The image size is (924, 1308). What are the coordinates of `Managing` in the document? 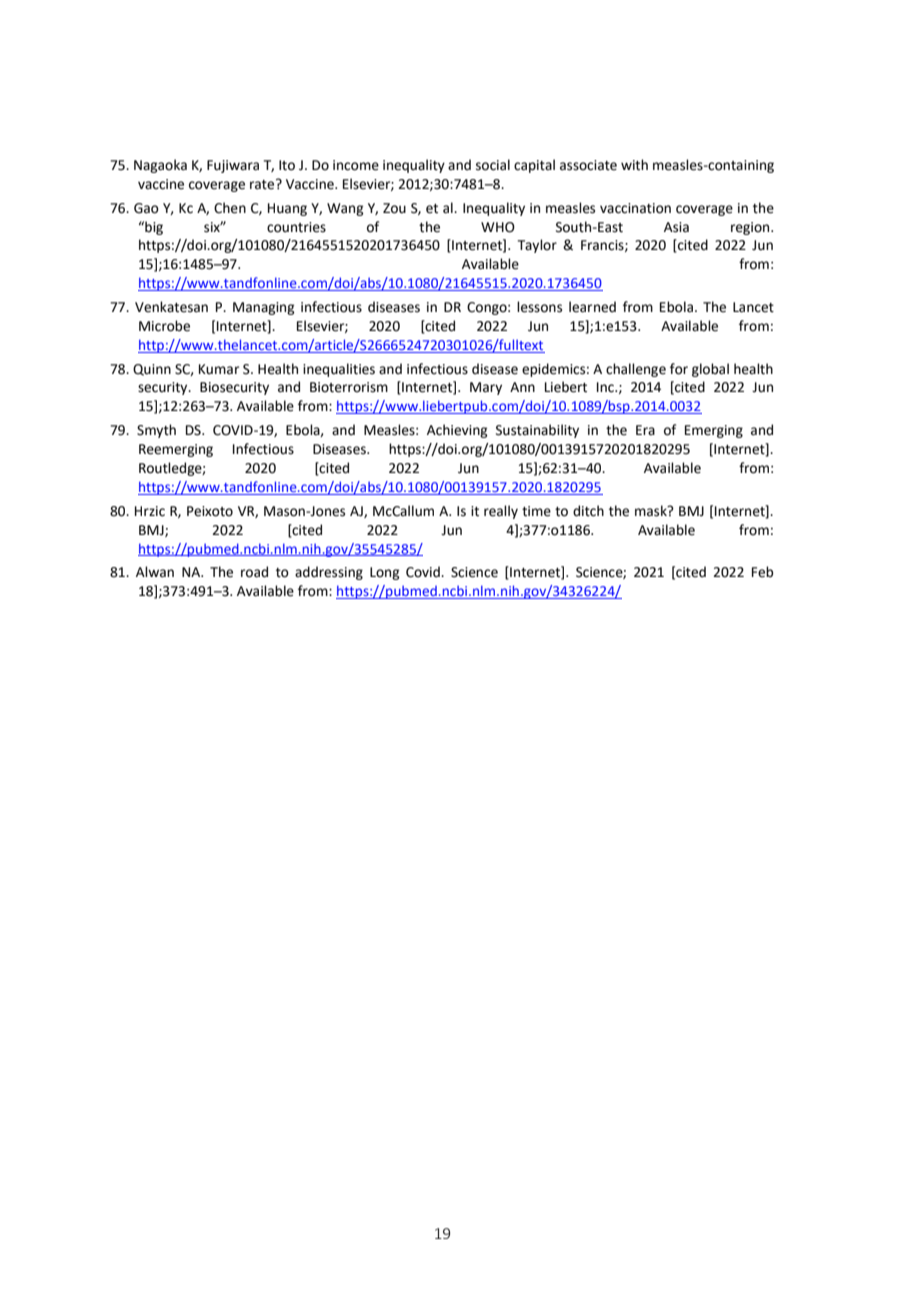 It's located at (263, 308).
